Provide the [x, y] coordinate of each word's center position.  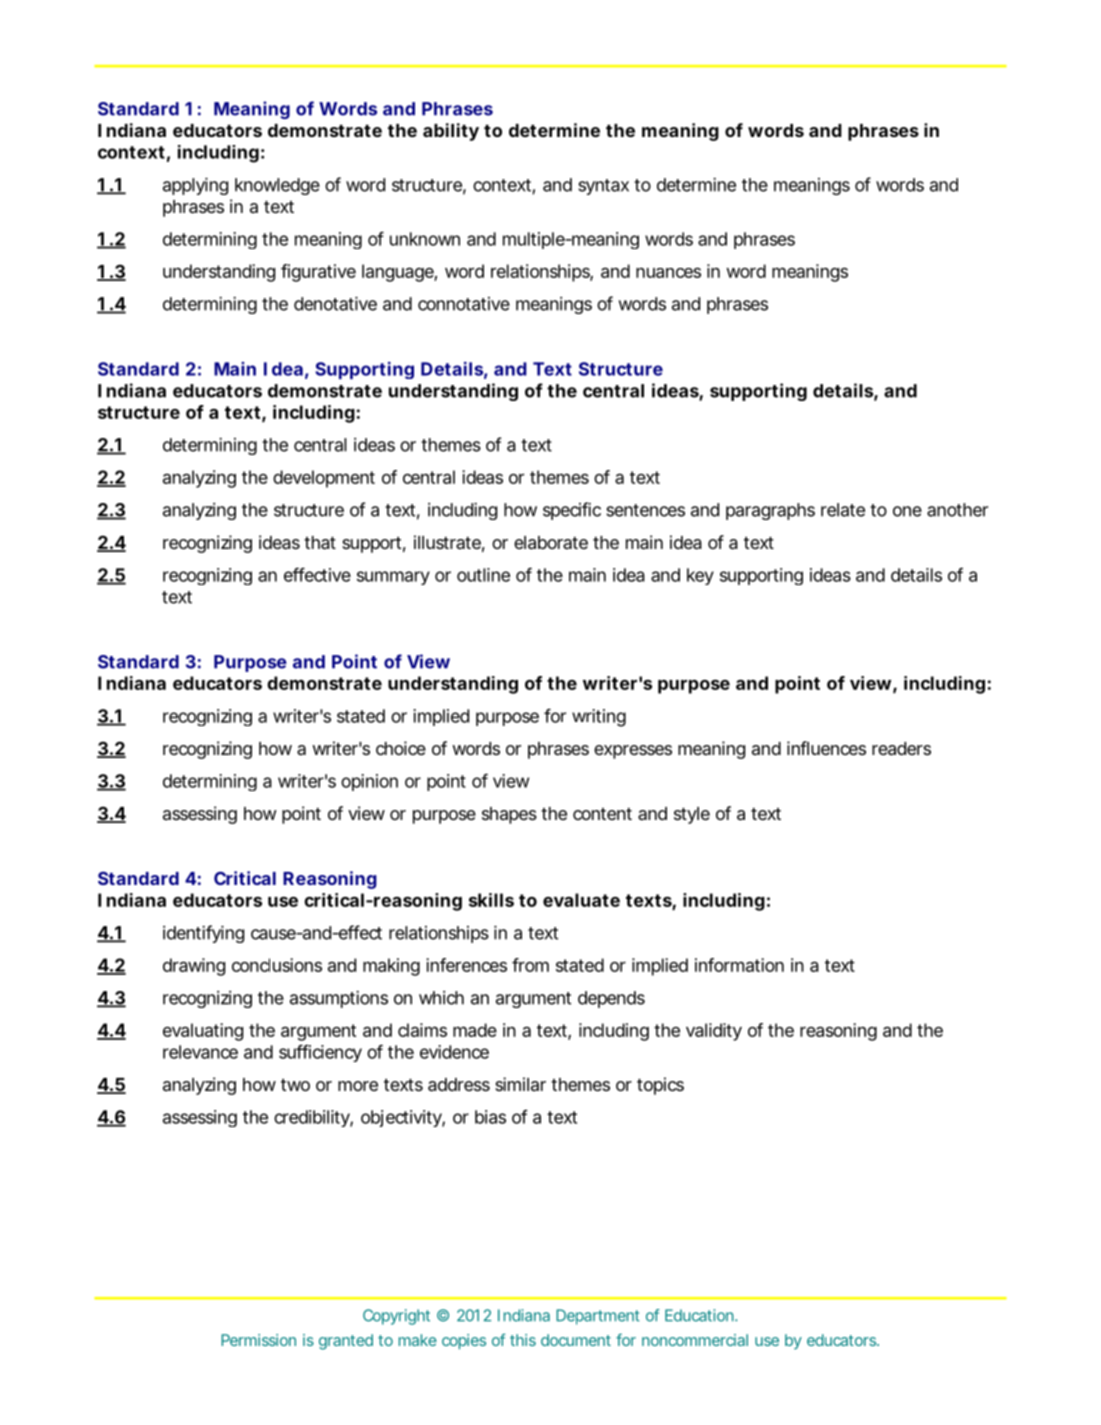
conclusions [277, 965]
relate [843, 510]
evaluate [581, 900]
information [739, 965]
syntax [603, 187]
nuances [668, 273]
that [320, 543]
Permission [258, 1340]
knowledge [277, 186]
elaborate [551, 543]
